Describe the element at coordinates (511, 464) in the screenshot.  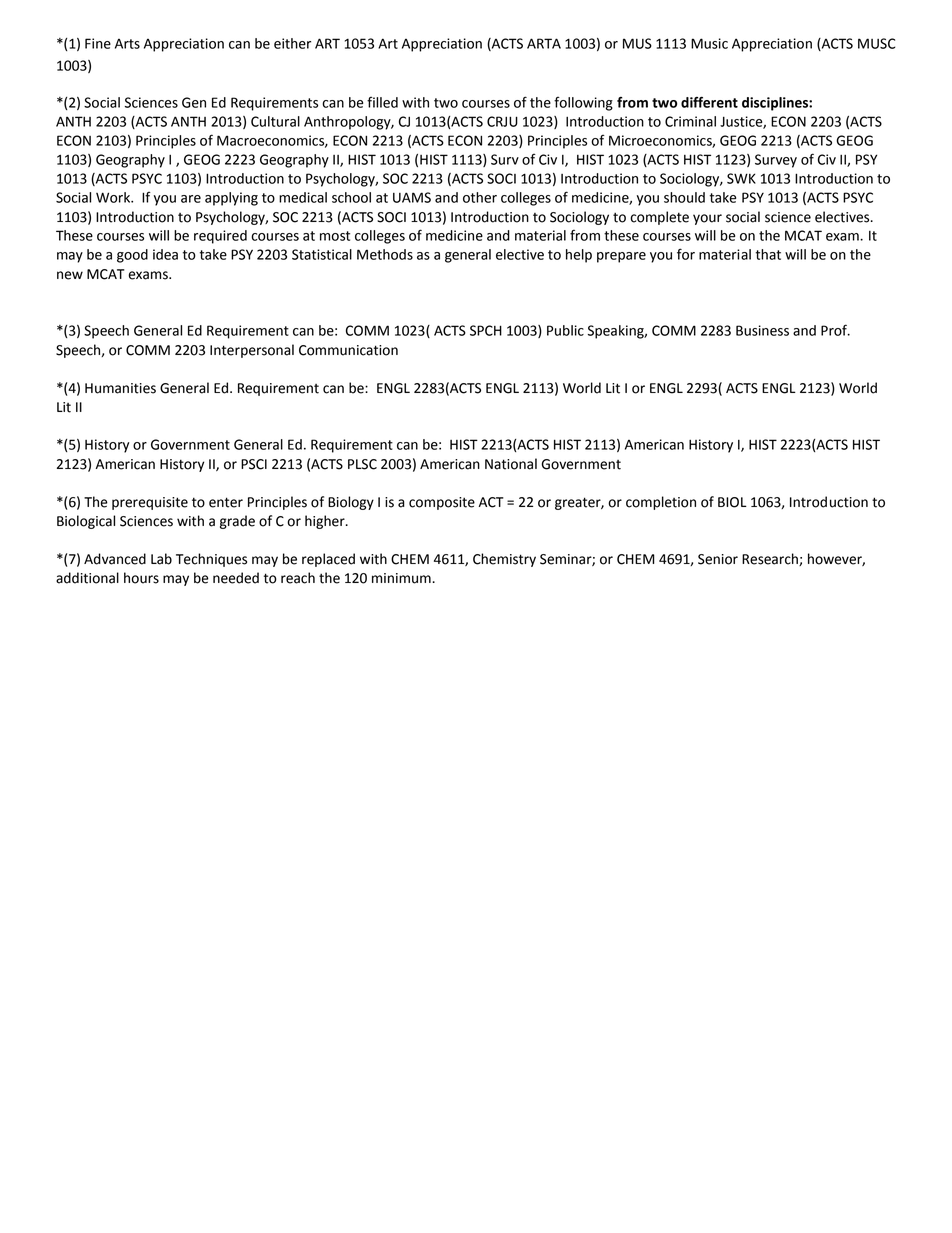
I see `National` at that location.
